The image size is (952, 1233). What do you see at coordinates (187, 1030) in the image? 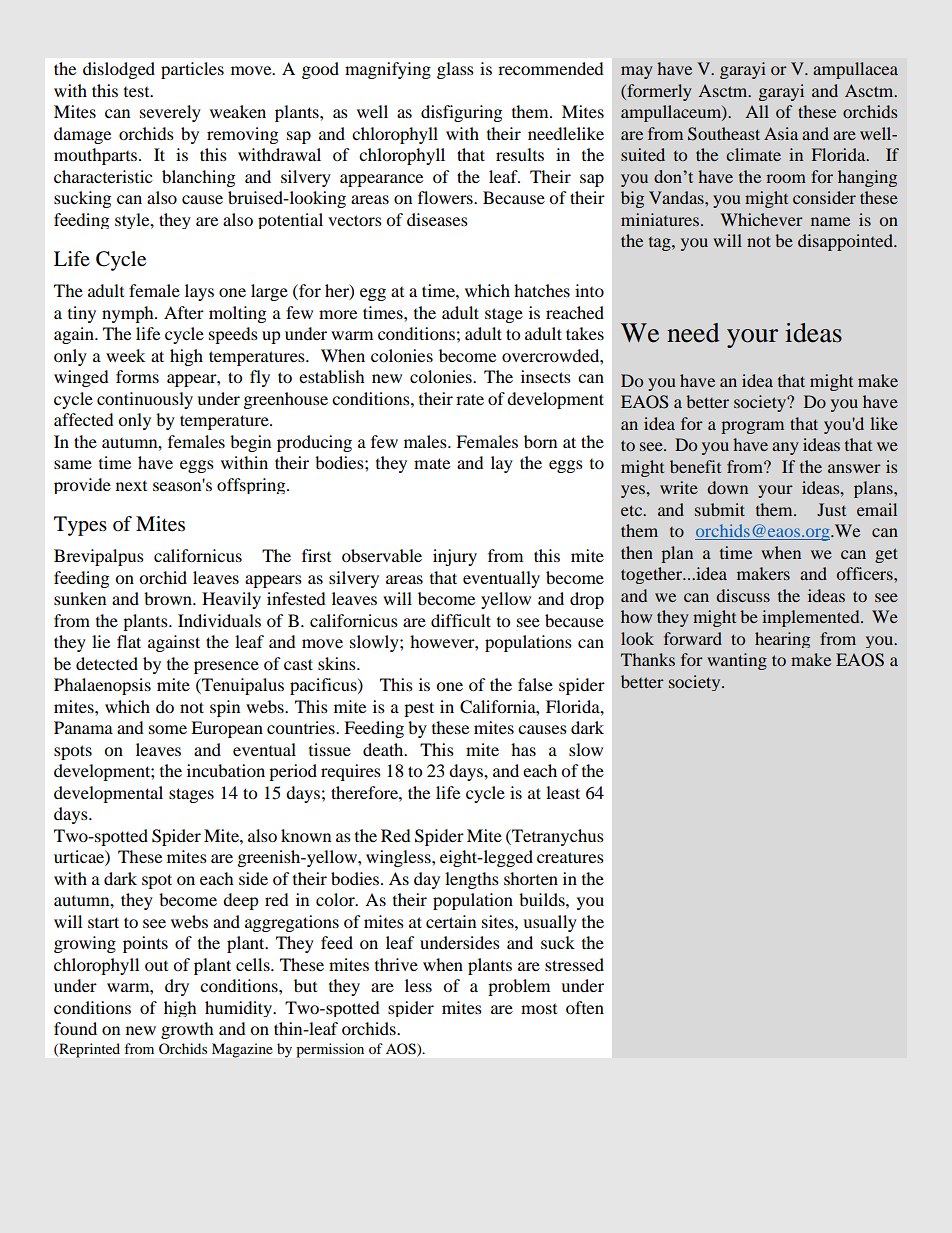
I see `growth` at bounding box center [187, 1030].
